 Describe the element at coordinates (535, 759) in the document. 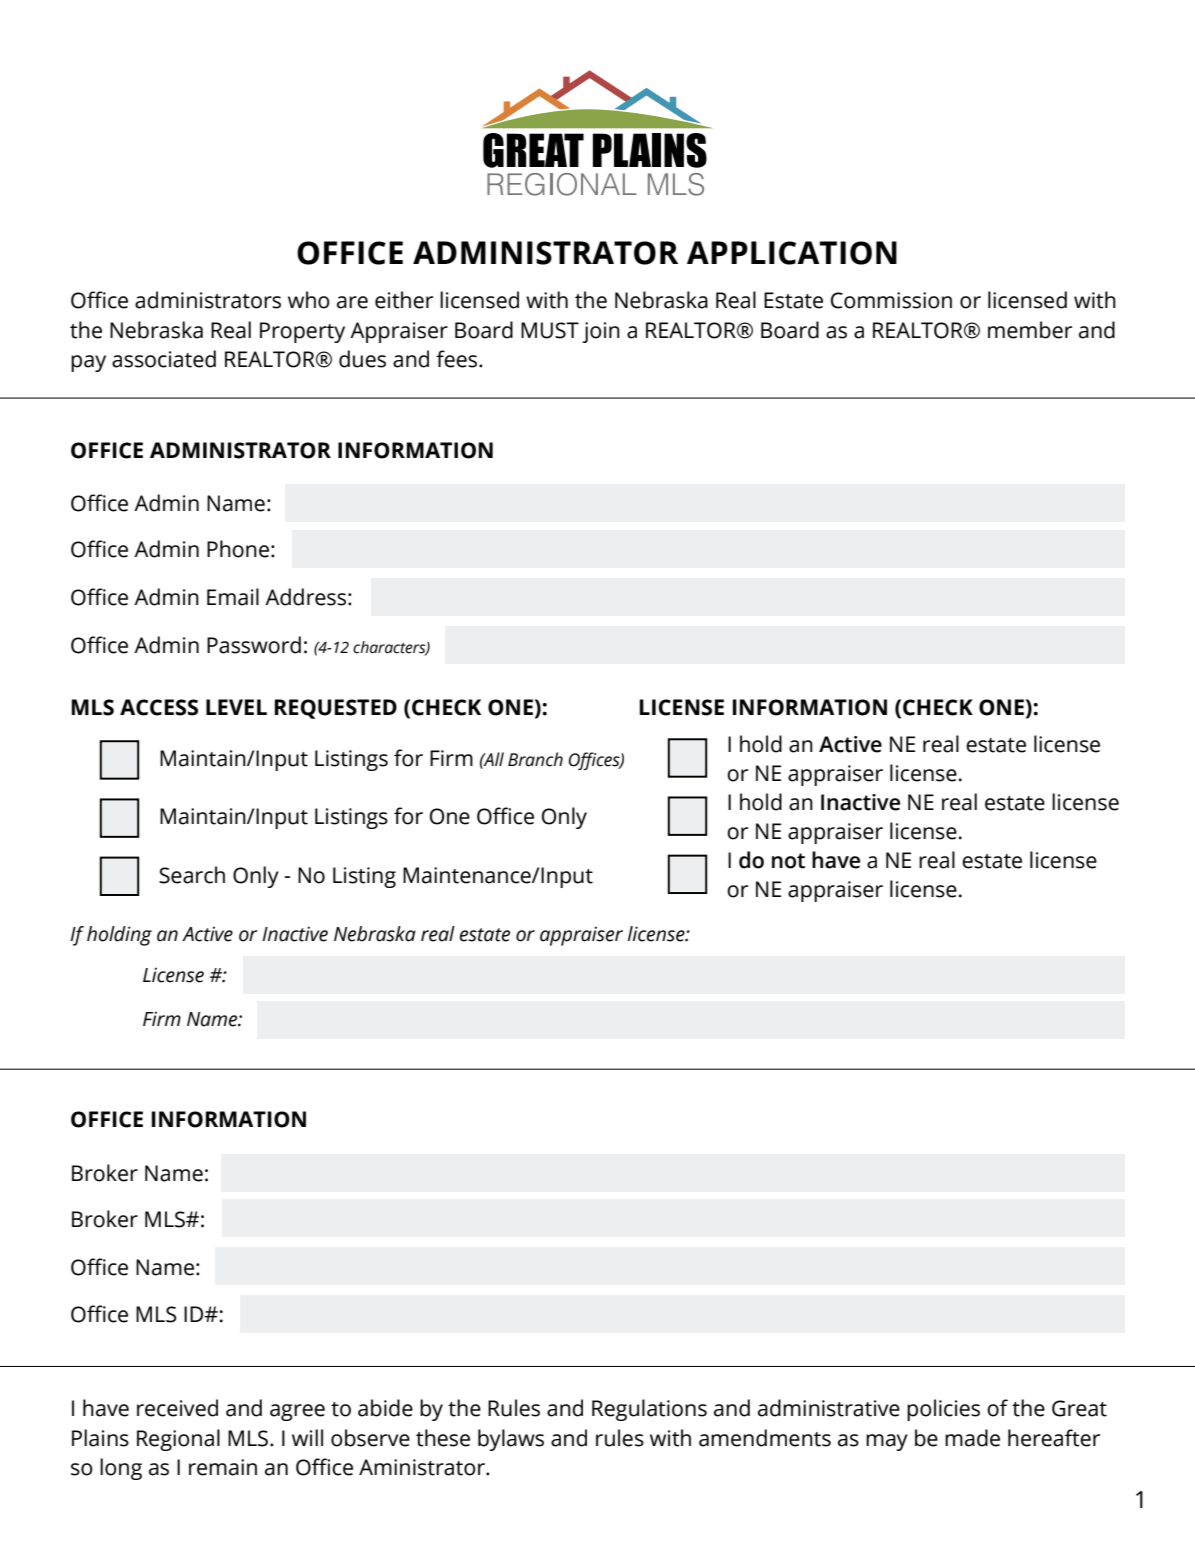

I see `Branch` at that location.
